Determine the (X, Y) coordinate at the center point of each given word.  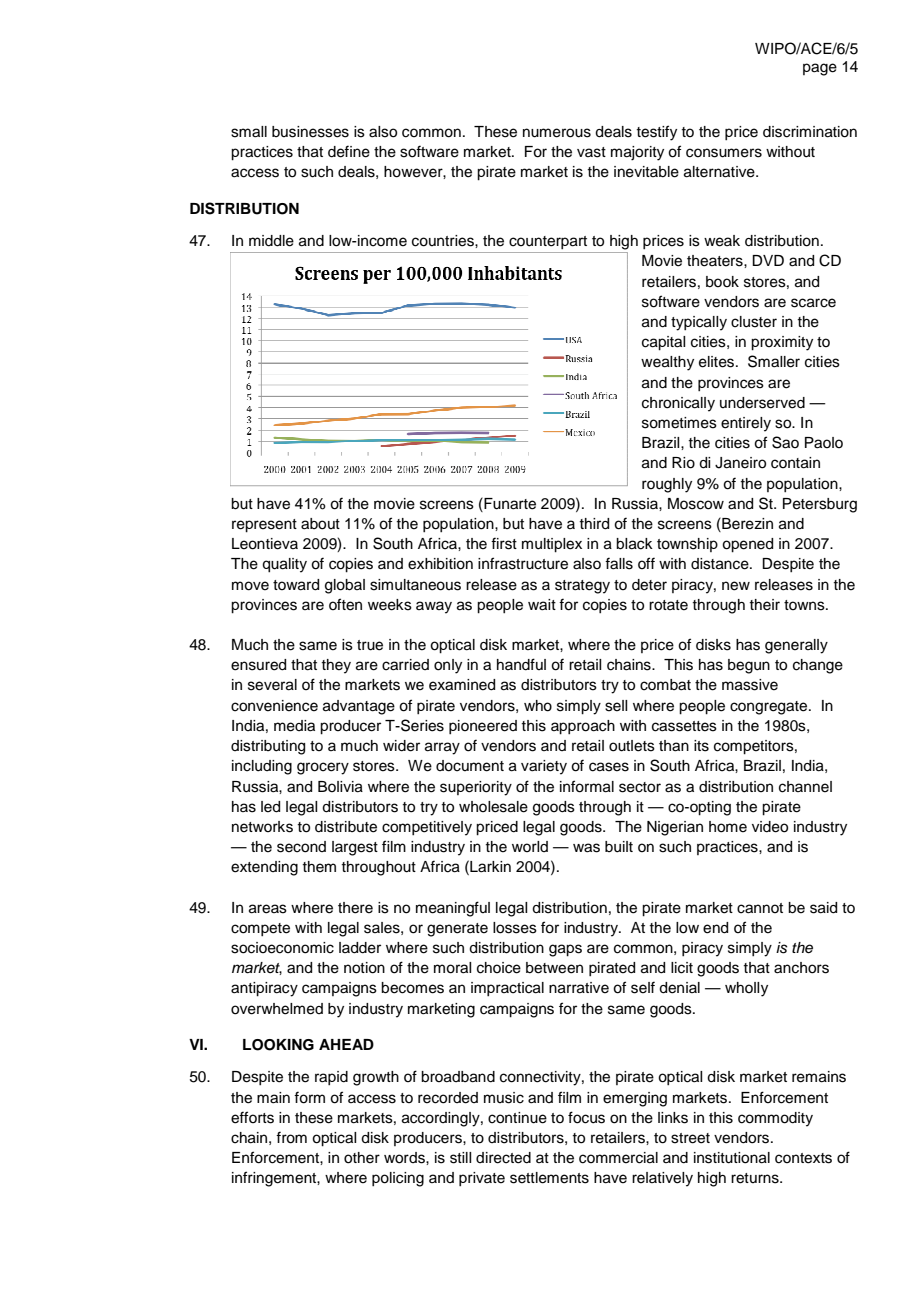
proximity (782, 343)
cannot (760, 908)
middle (271, 241)
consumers (724, 153)
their (764, 605)
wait (542, 605)
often (345, 604)
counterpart (548, 242)
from (291, 1137)
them (319, 867)
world (530, 846)
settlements (549, 1178)
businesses (310, 132)
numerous (557, 133)
